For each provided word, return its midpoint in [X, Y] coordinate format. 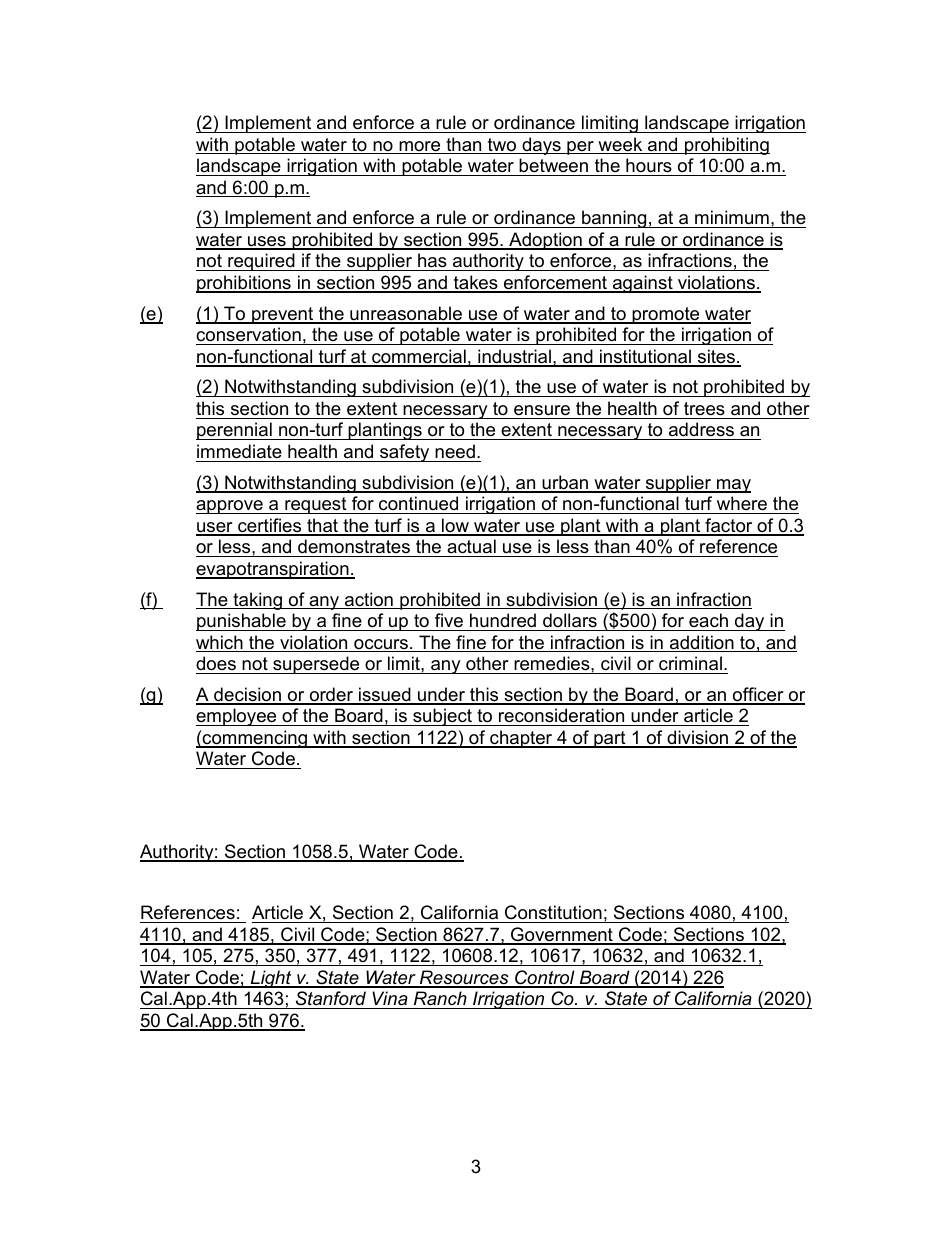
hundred [503, 620]
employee [237, 717]
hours [649, 165]
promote [666, 315]
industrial [514, 357]
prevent [283, 315]
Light [271, 979]
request [316, 505]
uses [267, 242]
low [455, 526]
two [502, 146]
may [733, 486]
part [610, 739]
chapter [521, 739]
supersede [316, 665]
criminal [690, 663]
